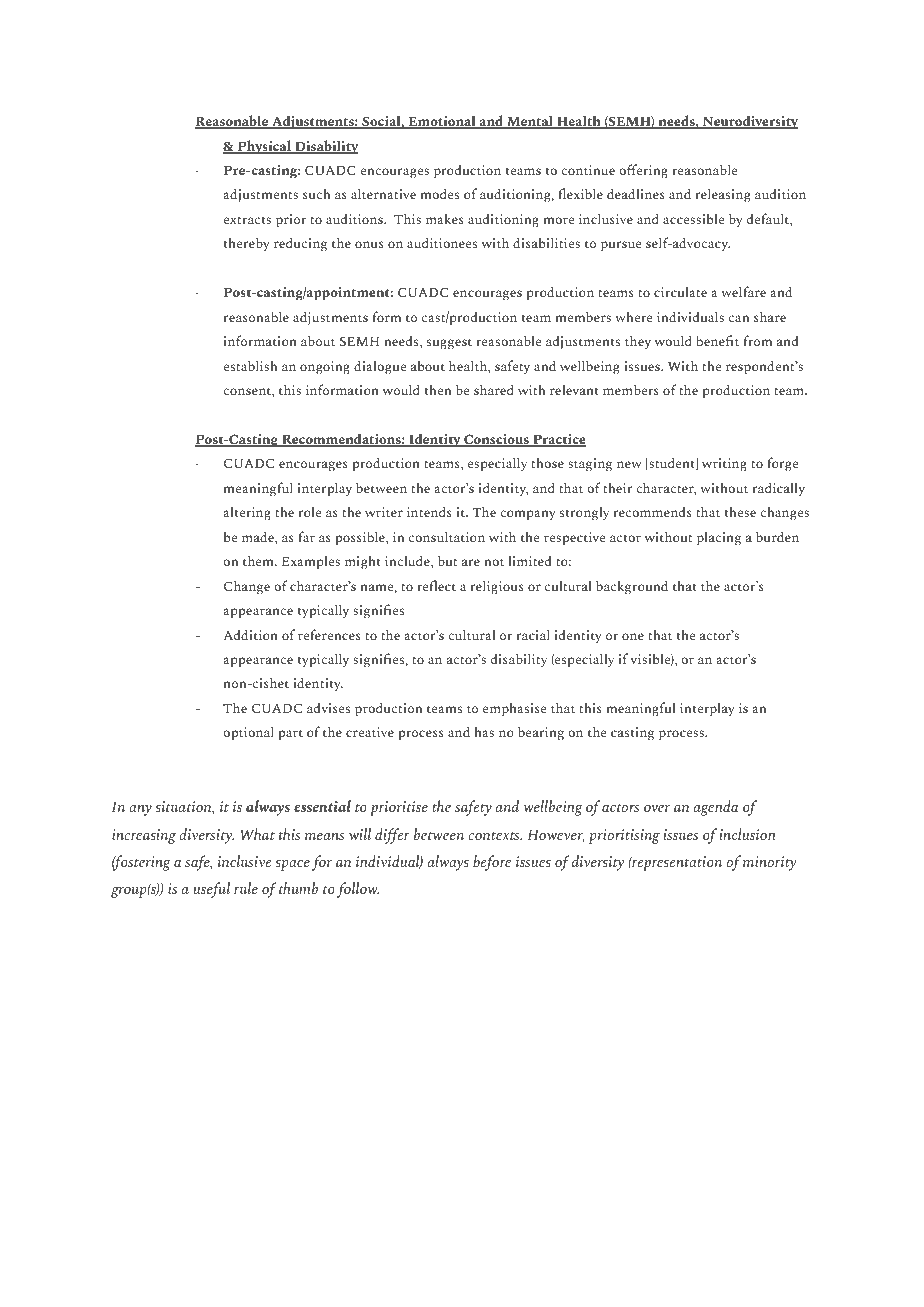 The image size is (924, 1307). Describe the element at coordinates (251, 634) in the page. I see `Addition` at that location.
